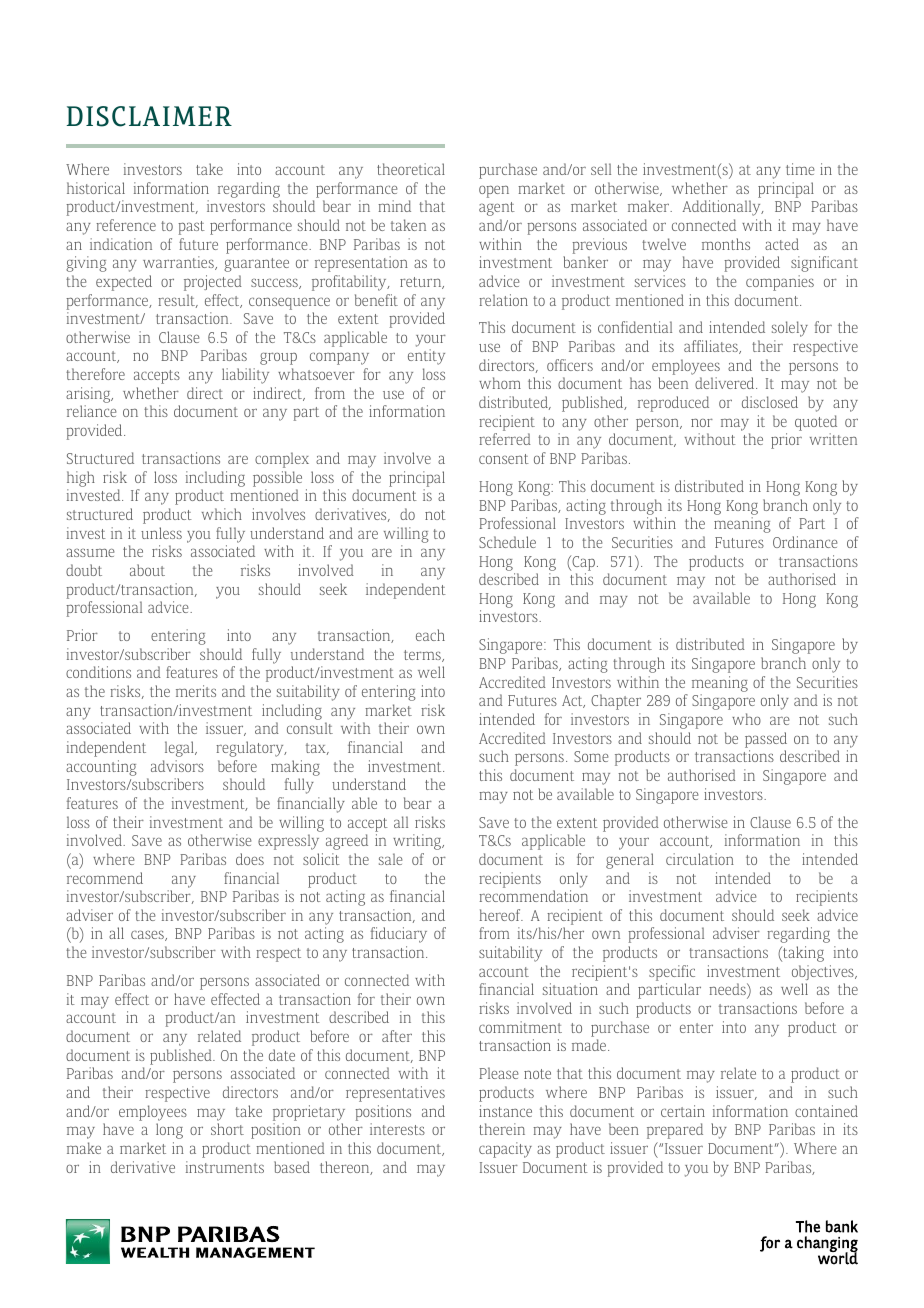 The height and width of the image is (1308, 924). Describe the element at coordinates (726, 383) in the image. I see `delivered` at that location.
